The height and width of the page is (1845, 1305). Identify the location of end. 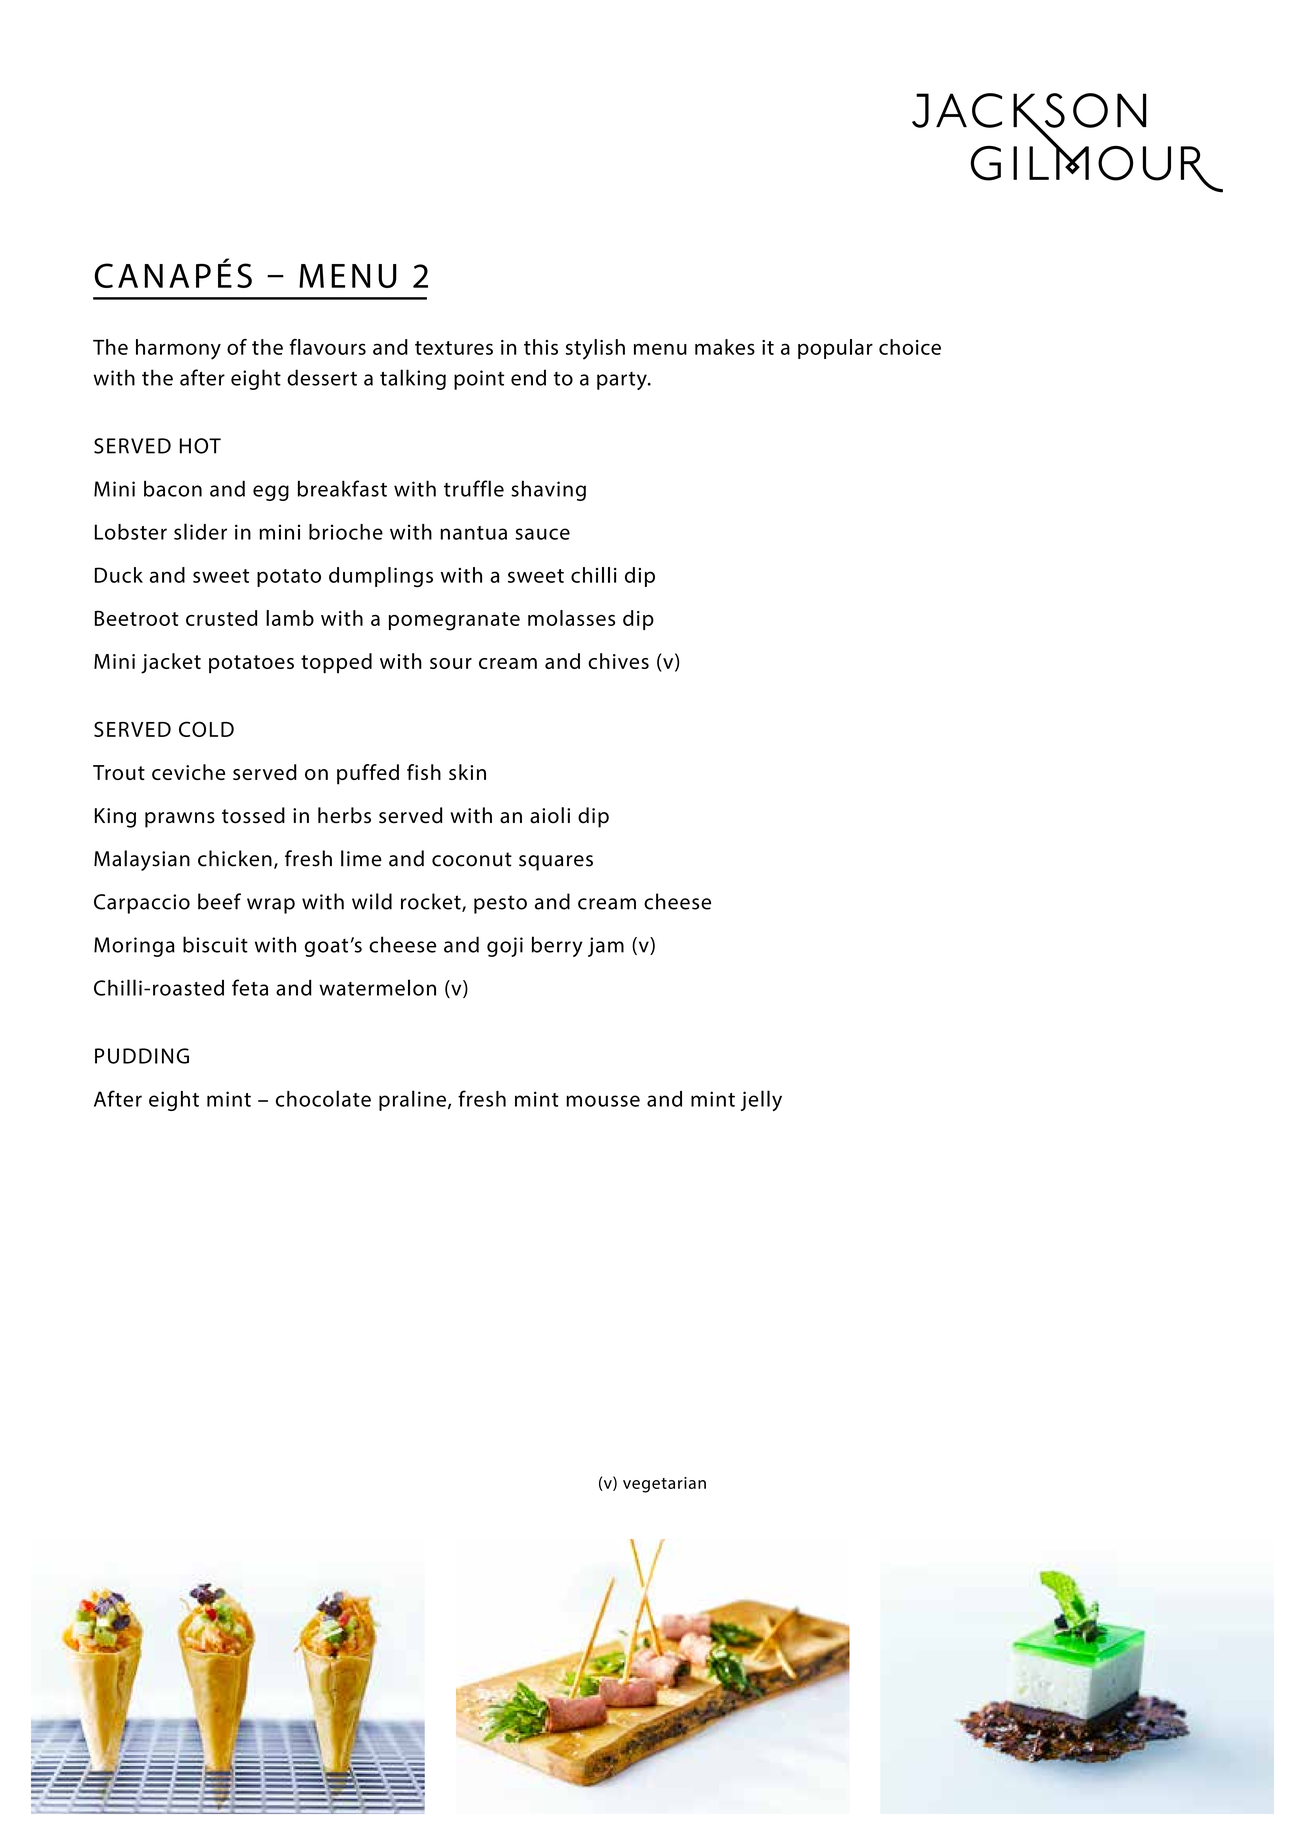
(528, 377).
